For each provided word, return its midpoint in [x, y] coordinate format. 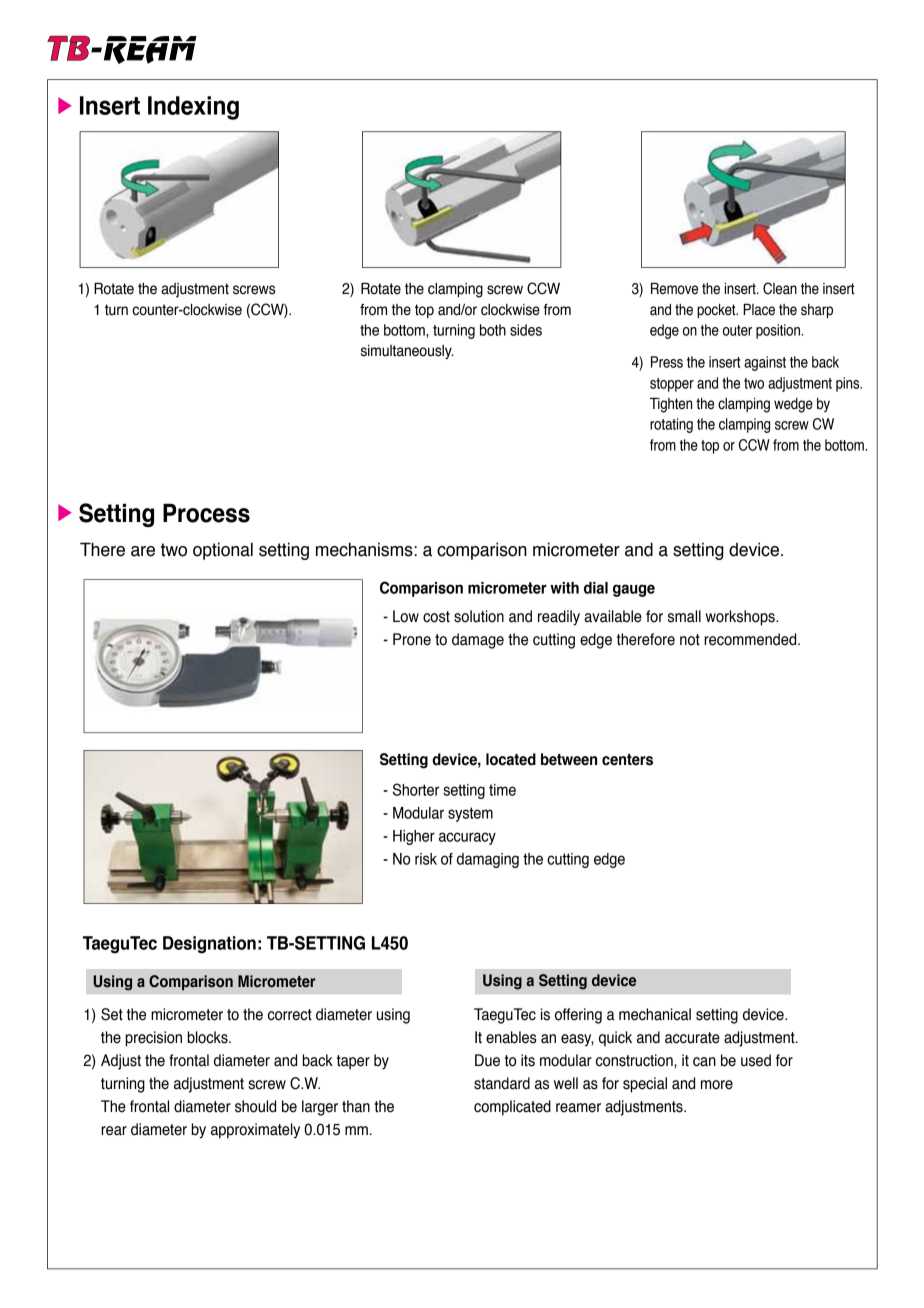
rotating [671, 425]
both [493, 330]
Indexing [193, 108]
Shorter [416, 789]
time [502, 790]
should [255, 1106]
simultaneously [407, 352]
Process [206, 513]
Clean [780, 288]
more [717, 1085]
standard [502, 1083]
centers [627, 760]
